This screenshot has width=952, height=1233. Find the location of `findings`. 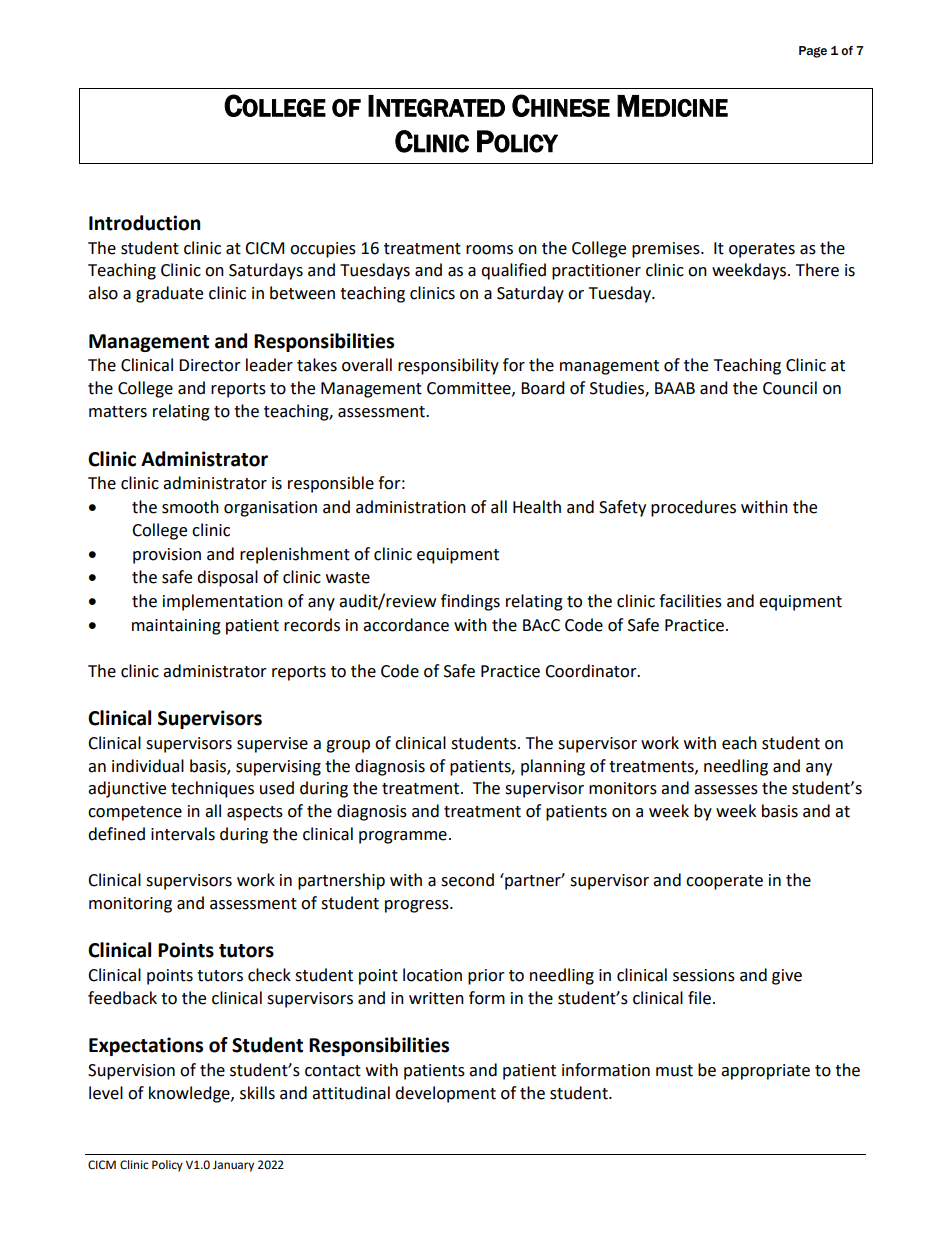

findings is located at coordinates (470, 602).
